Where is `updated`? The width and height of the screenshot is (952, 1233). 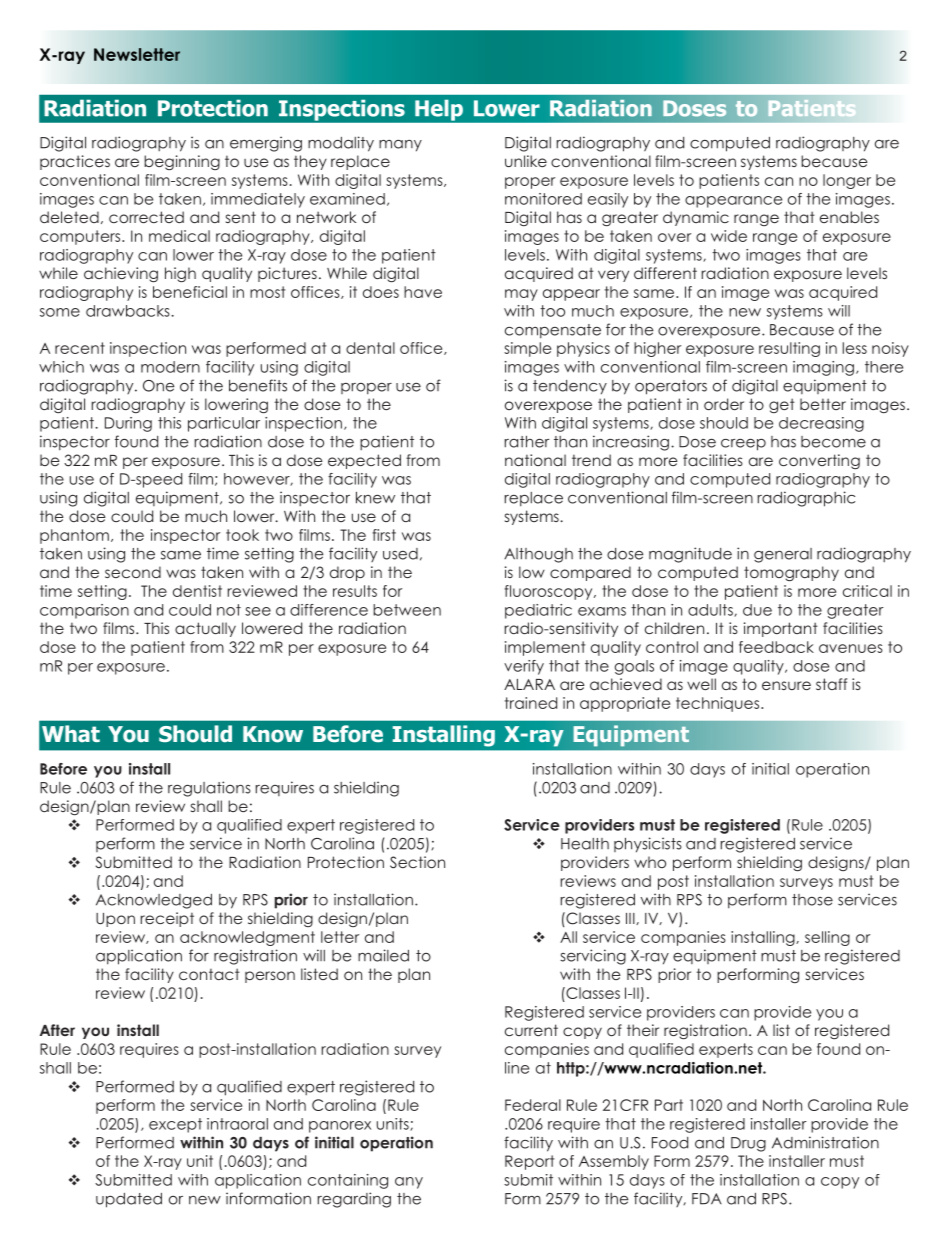
updated is located at coordinates (129, 1200).
